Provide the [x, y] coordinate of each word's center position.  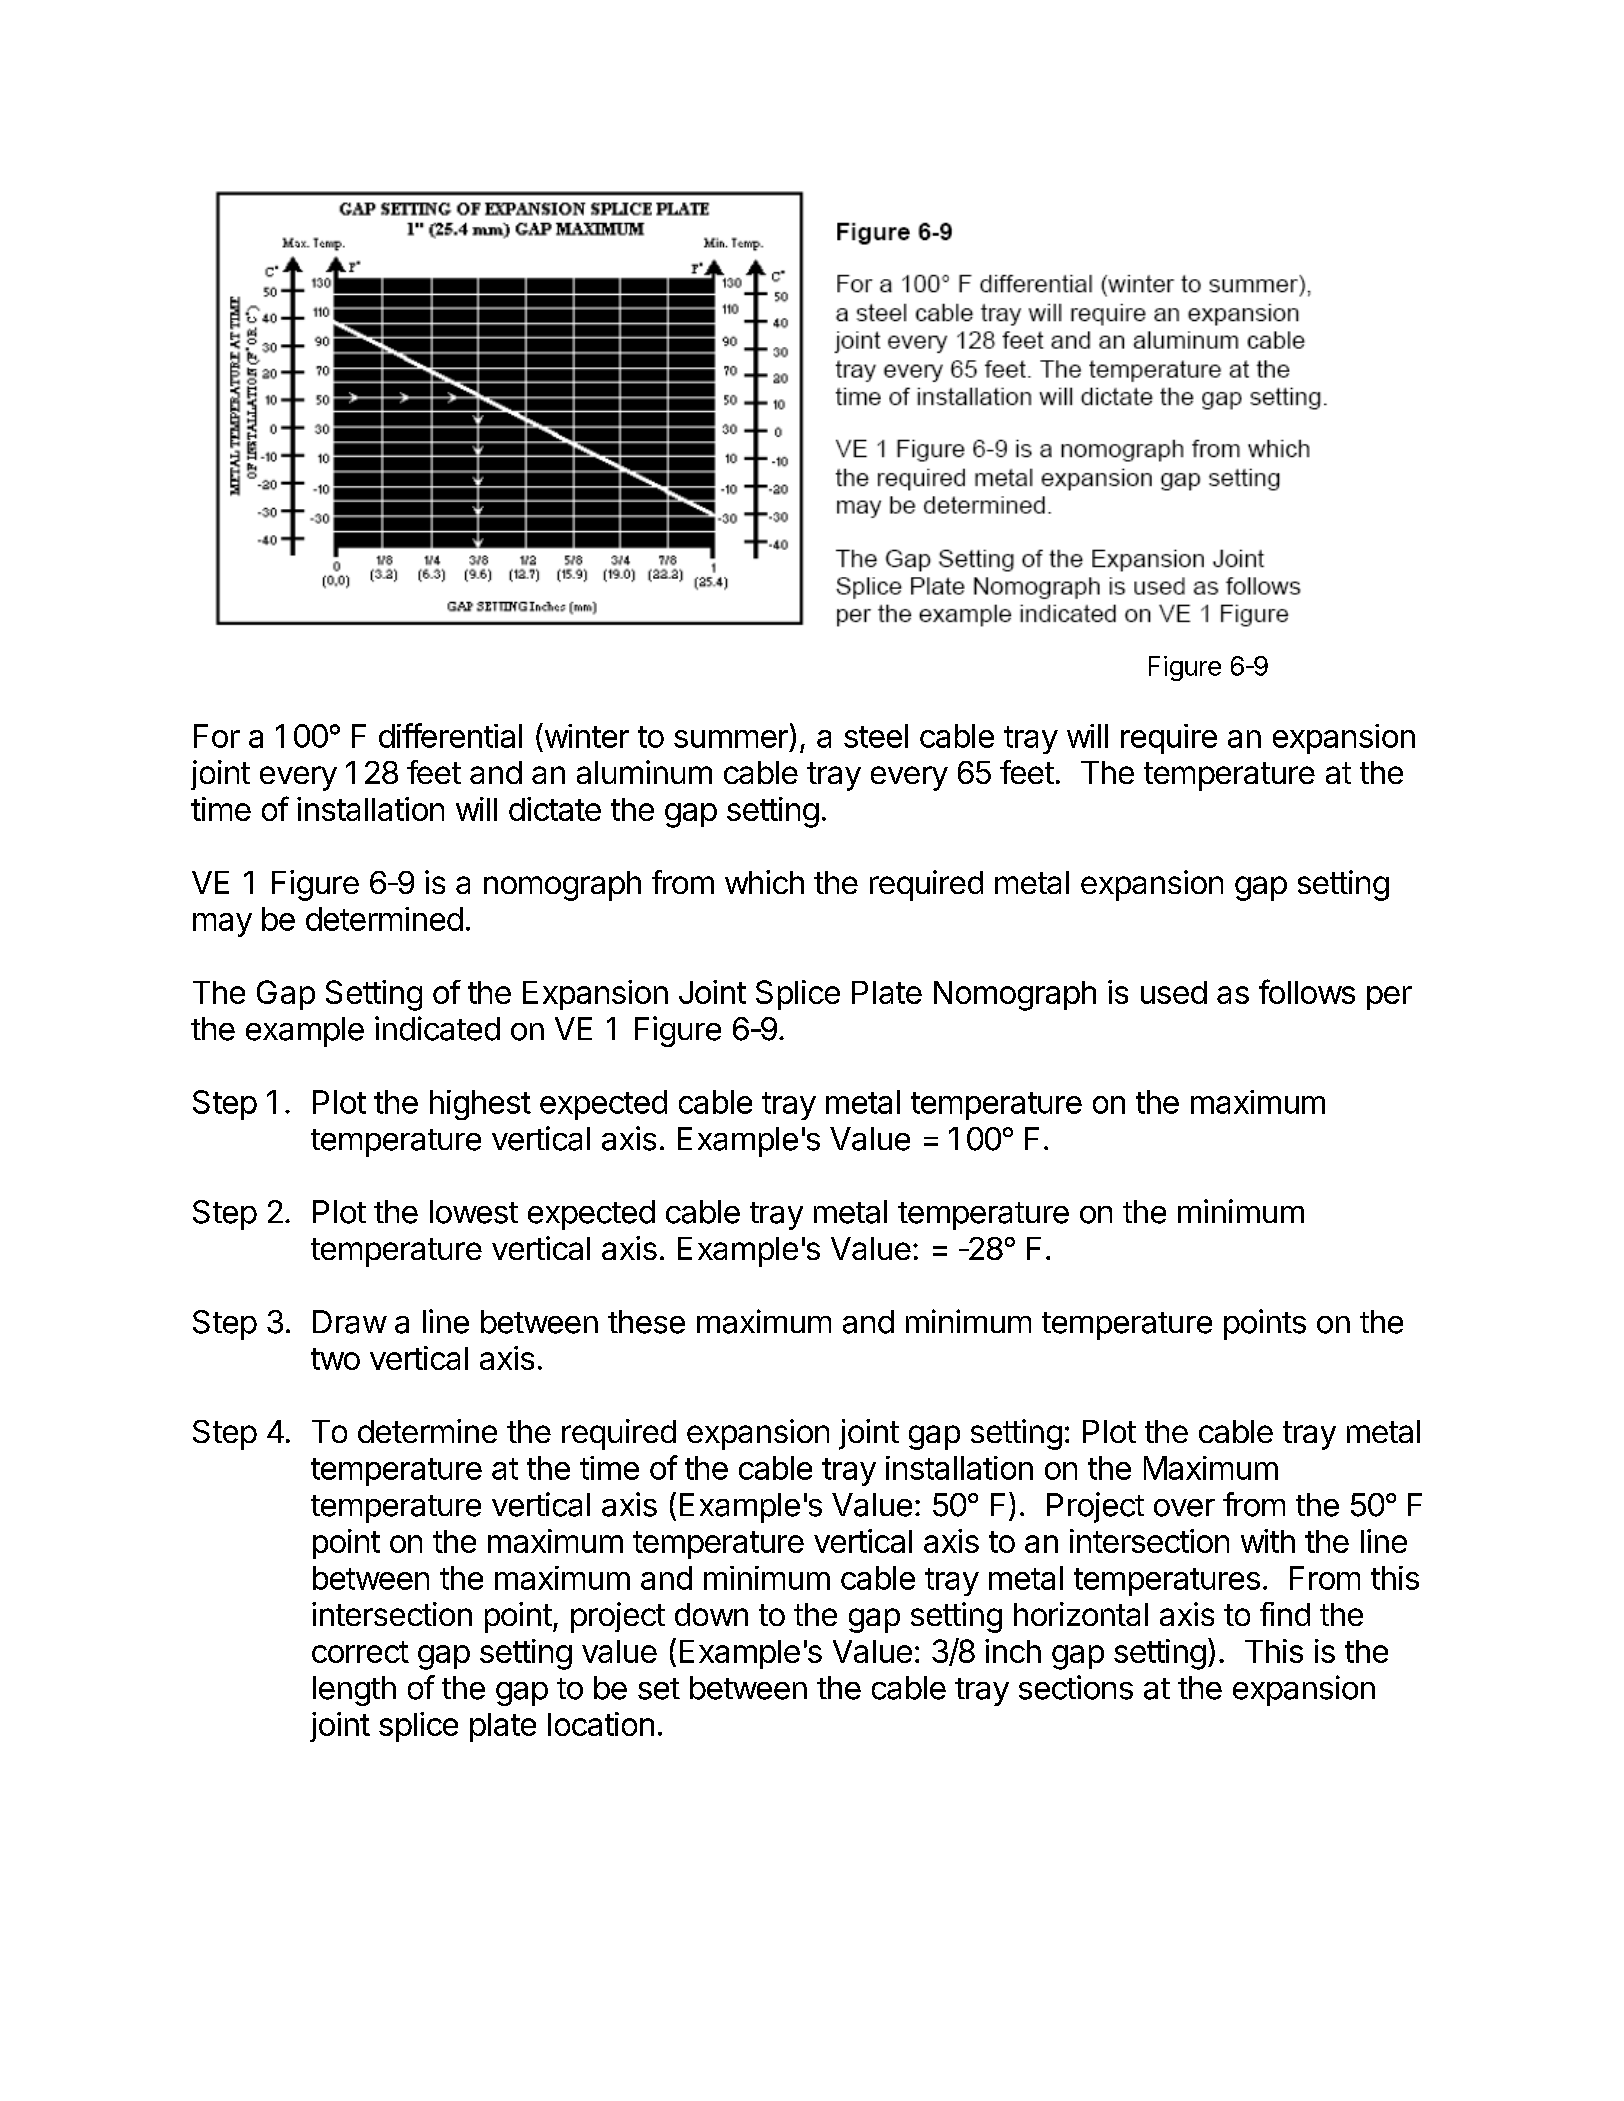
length [354, 1691]
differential [450, 735]
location [601, 1724]
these [646, 1322]
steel [876, 736]
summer [731, 739]
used [1174, 992]
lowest [474, 1212]
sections [1076, 1687]
